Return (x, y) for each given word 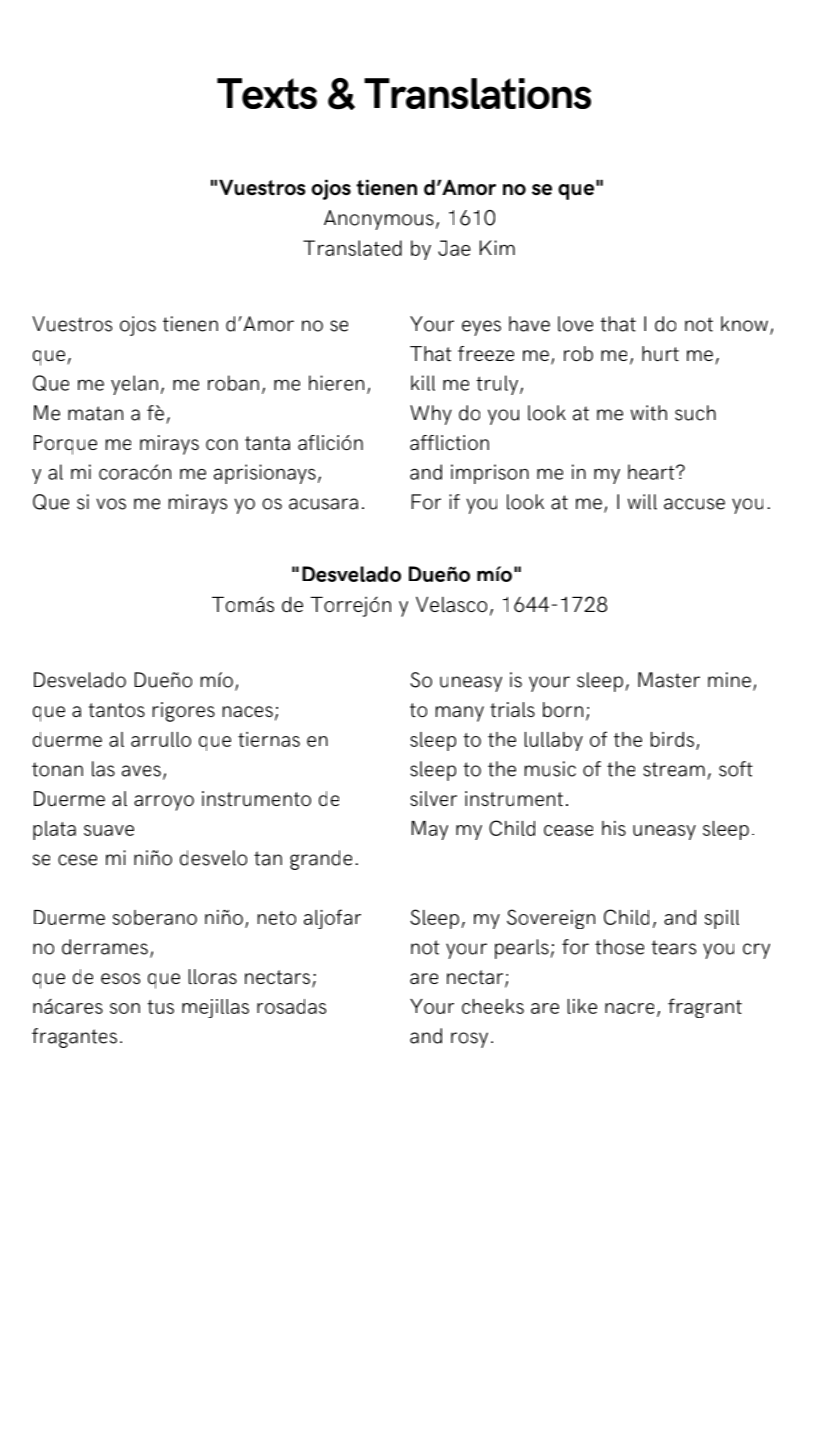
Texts (267, 93)
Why (431, 415)
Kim (497, 247)
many (460, 714)
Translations (477, 93)
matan (95, 413)
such (695, 413)
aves (141, 771)
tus (161, 1007)
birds (672, 739)
